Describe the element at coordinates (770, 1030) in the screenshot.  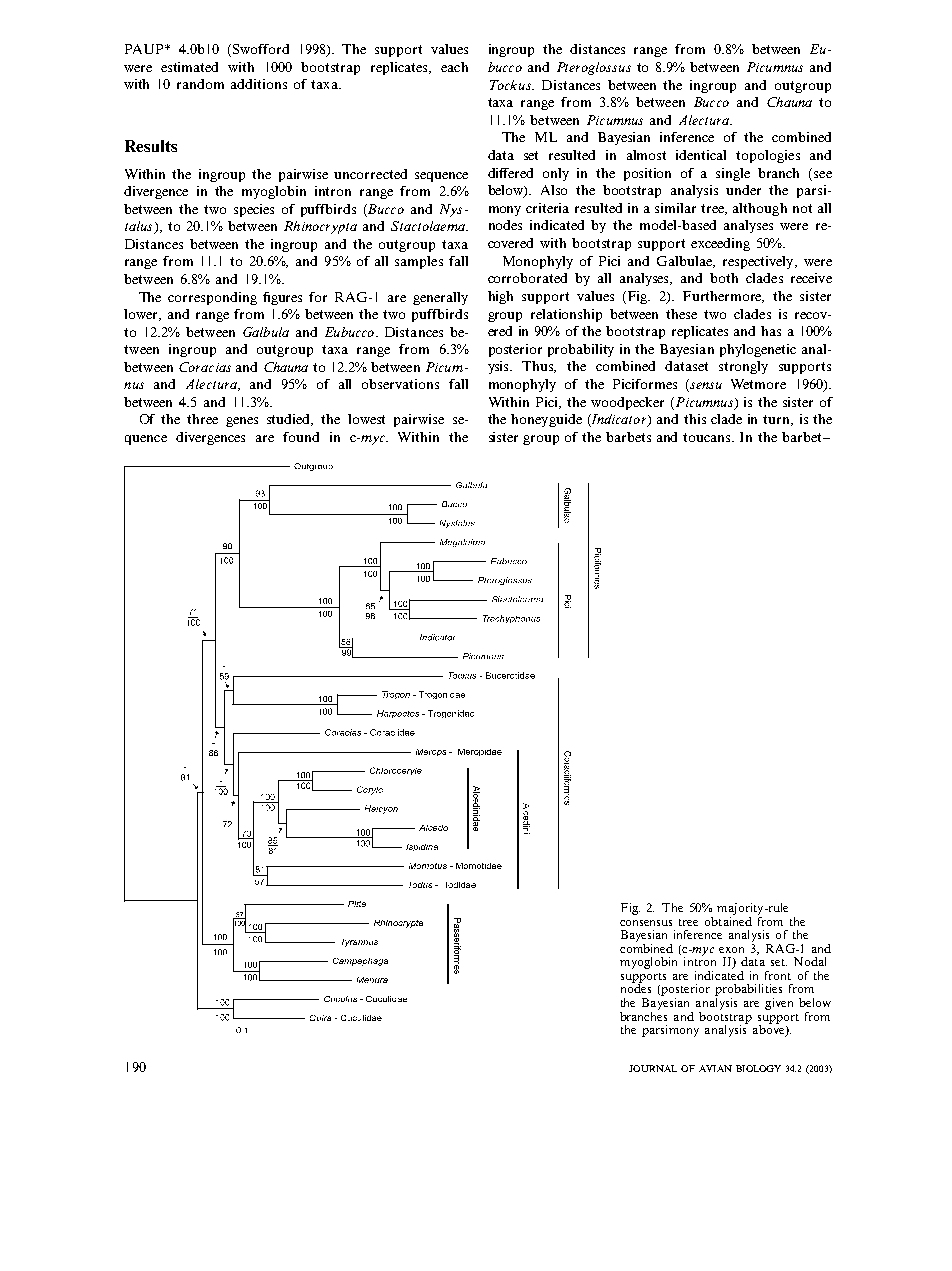
I see `above` at that location.
